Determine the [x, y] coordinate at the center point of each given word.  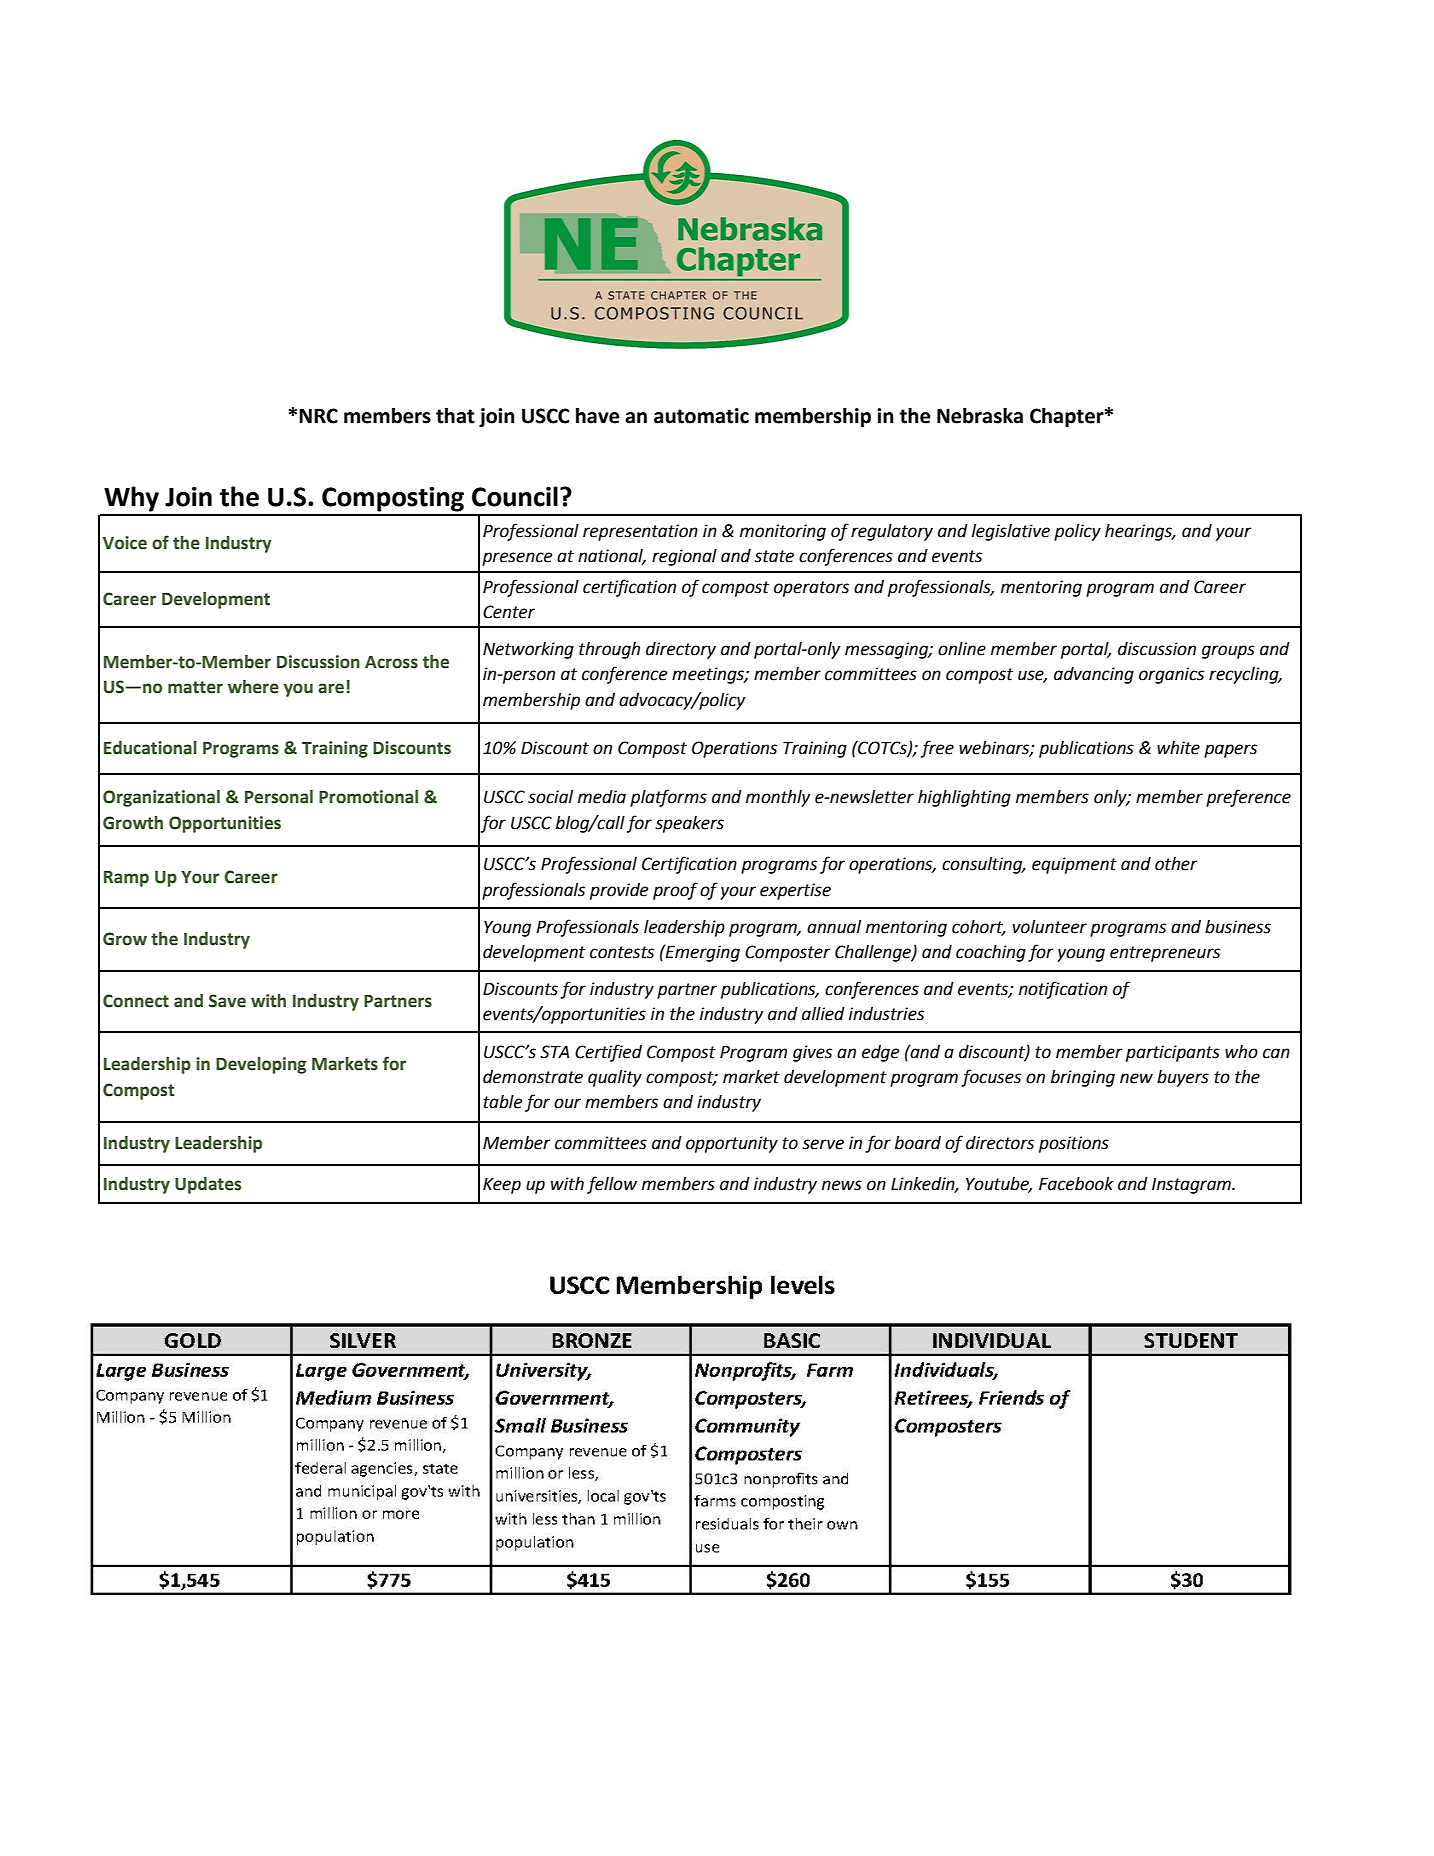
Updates [208, 1185]
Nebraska [980, 416]
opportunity [732, 1144]
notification [1063, 990]
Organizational [161, 798]
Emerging [702, 953]
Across [391, 662]
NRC [318, 416]
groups [1228, 652]
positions [1074, 1144]
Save [227, 1001]
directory [681, 650]
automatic [701, 416]
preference [1248, 798]
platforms [668, 798]
